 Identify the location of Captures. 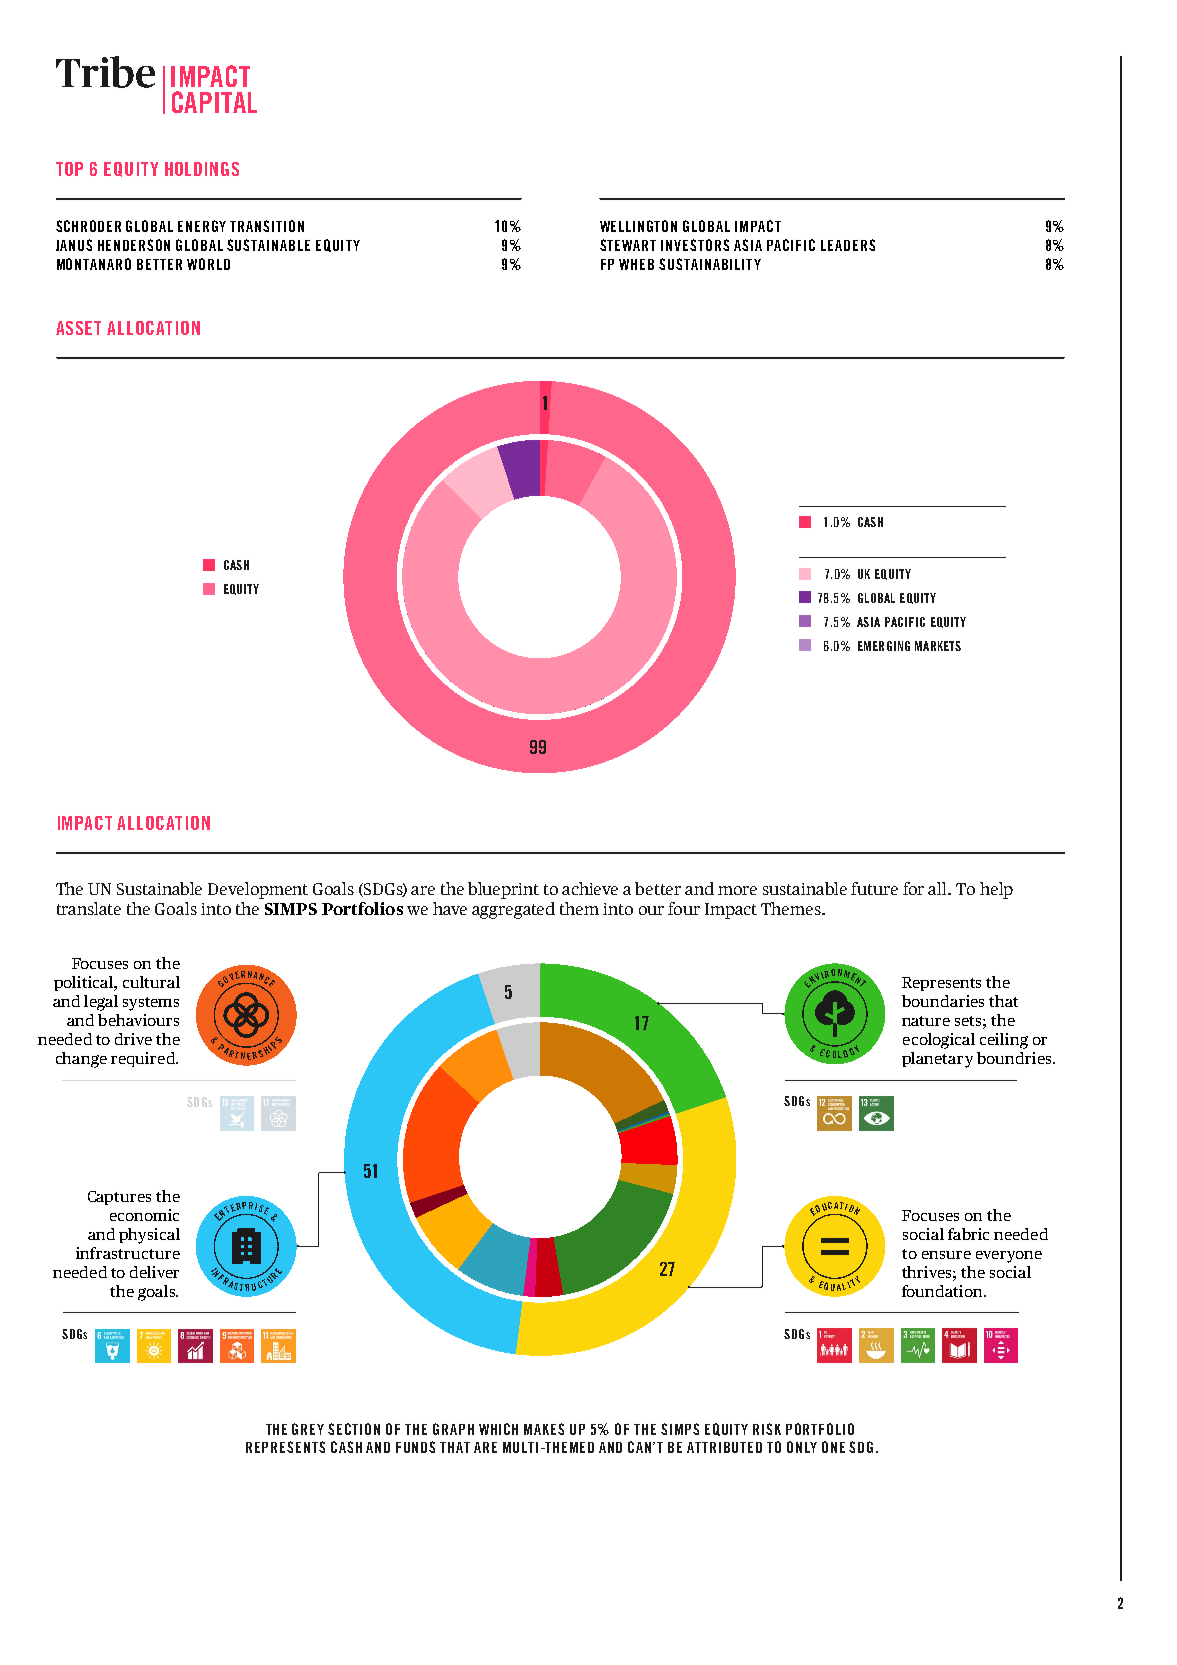
(119, 1198).
